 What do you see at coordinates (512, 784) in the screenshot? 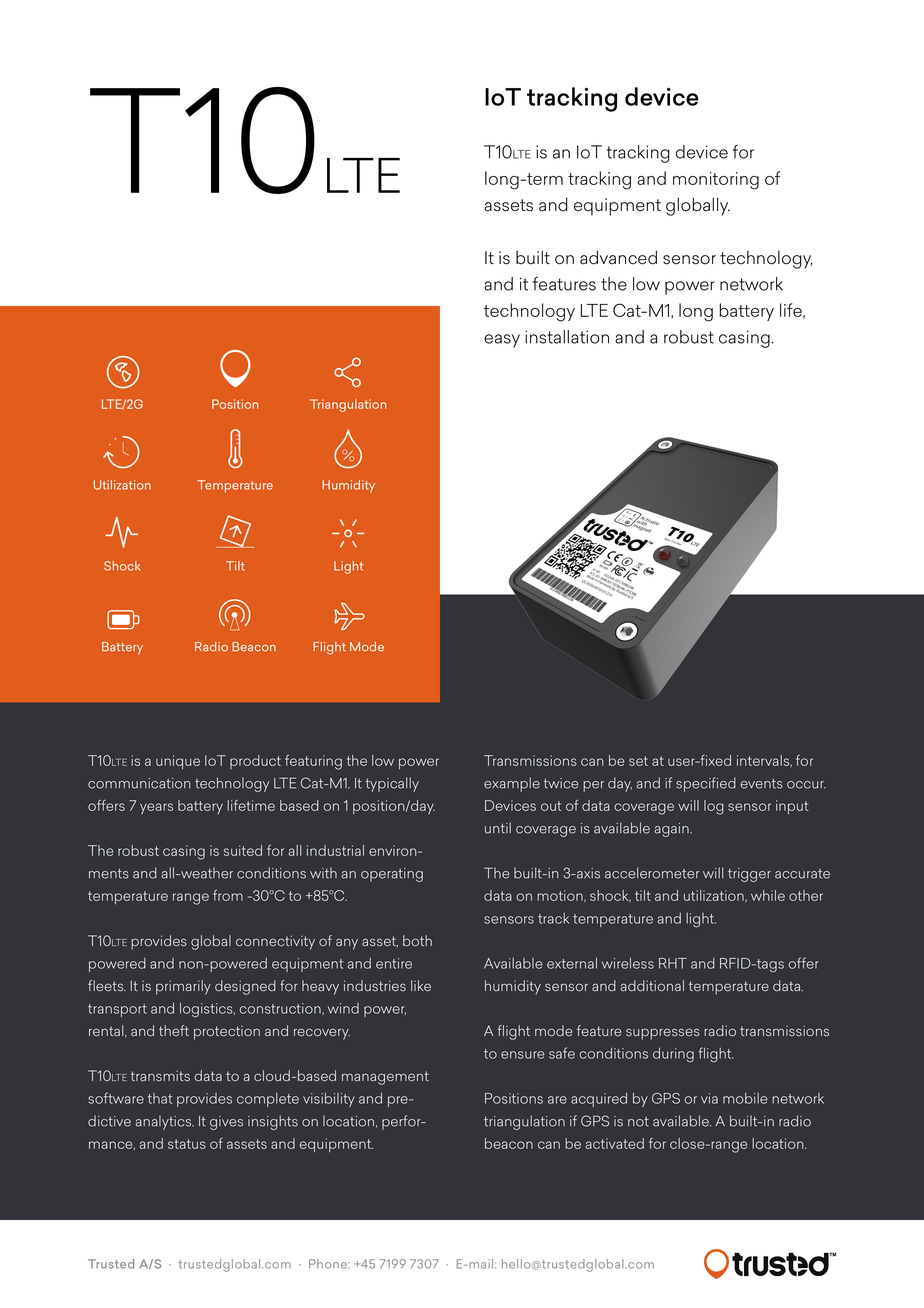
I see `example` at bounding box center [512, 784].
